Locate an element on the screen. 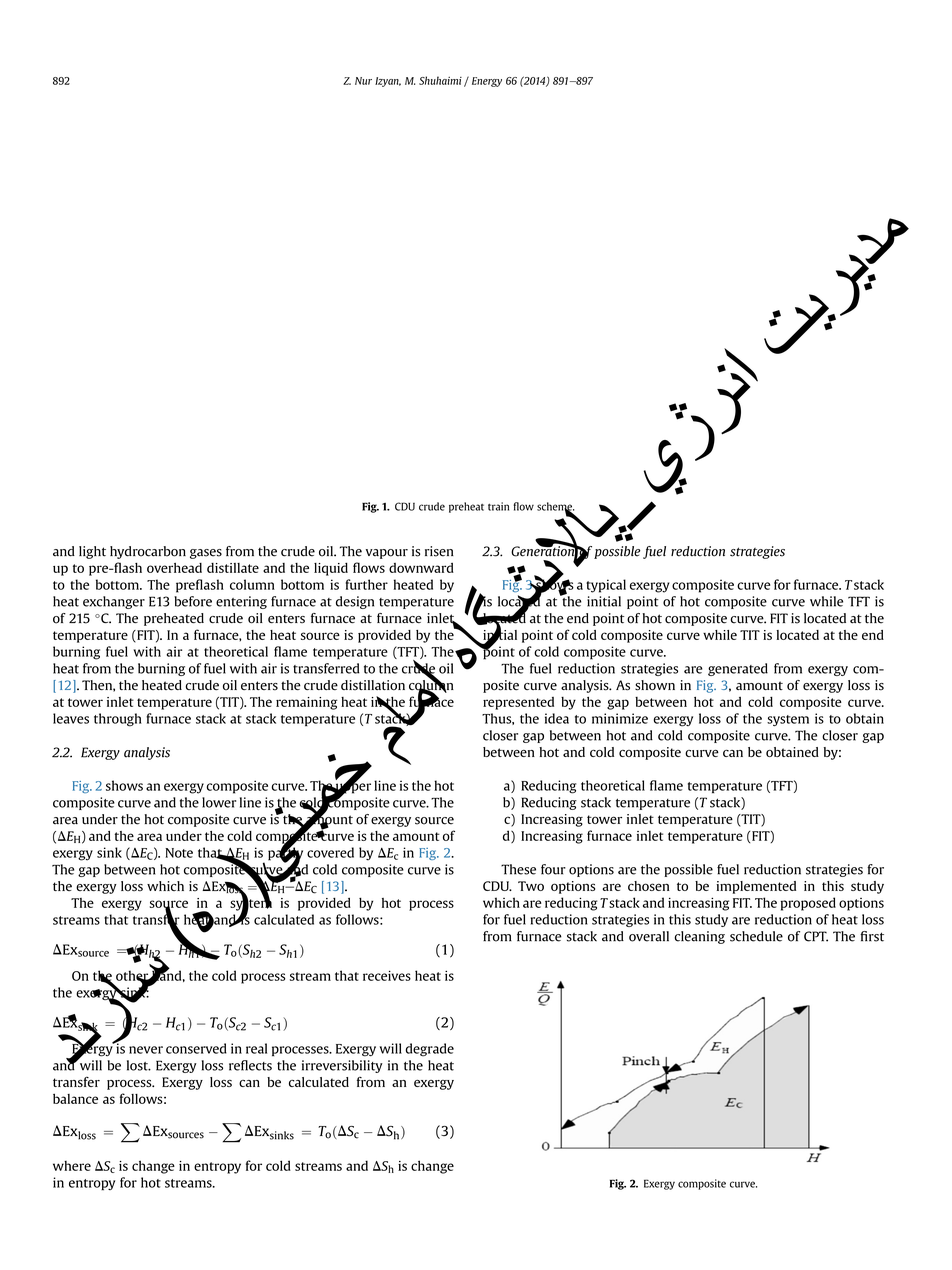 Image resolution: width=952 pixels, height=1270 pixels. risen is located at coordinates (439, 551).
